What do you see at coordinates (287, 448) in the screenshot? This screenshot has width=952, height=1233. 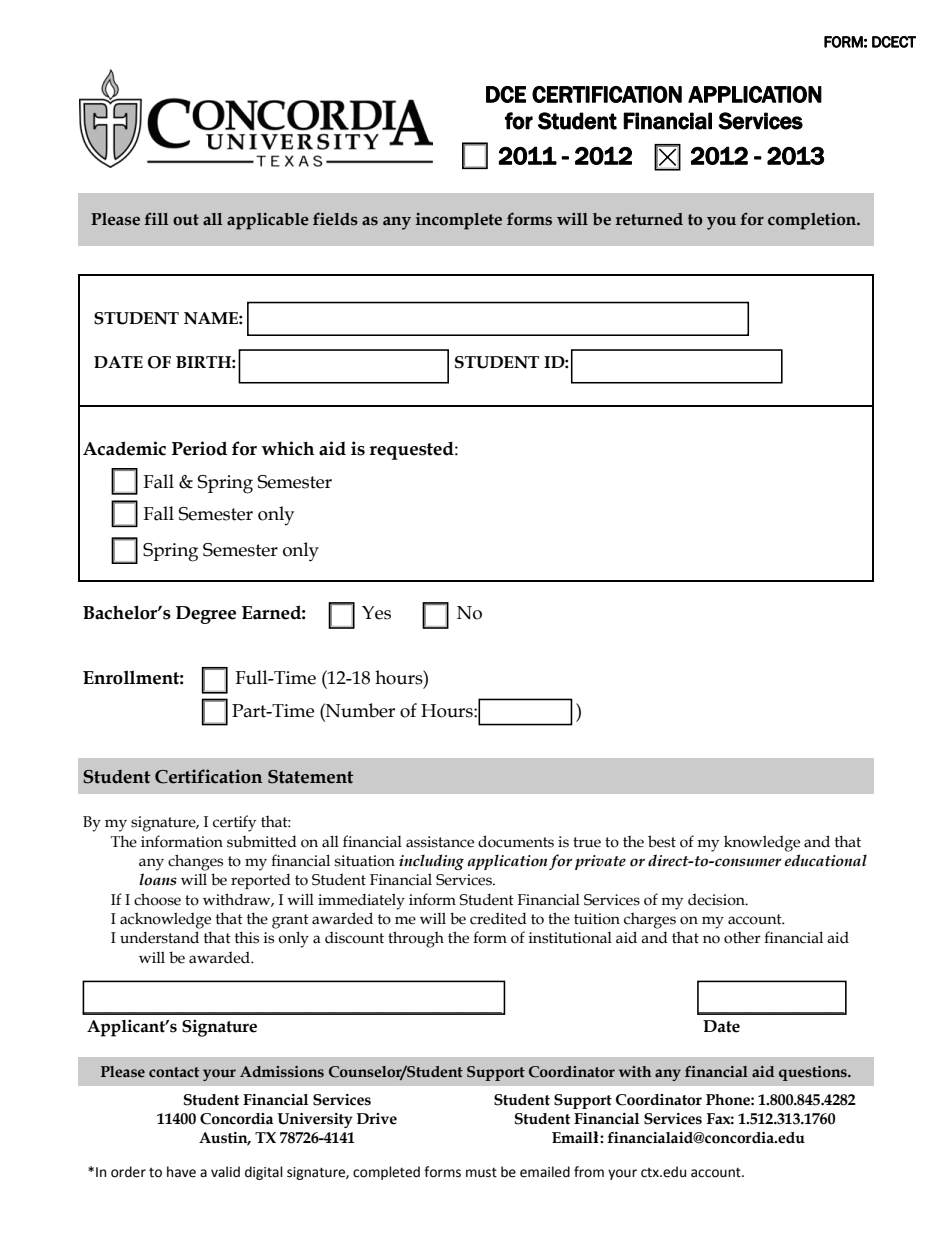 I see `which` at bounding box center [287, 448].
